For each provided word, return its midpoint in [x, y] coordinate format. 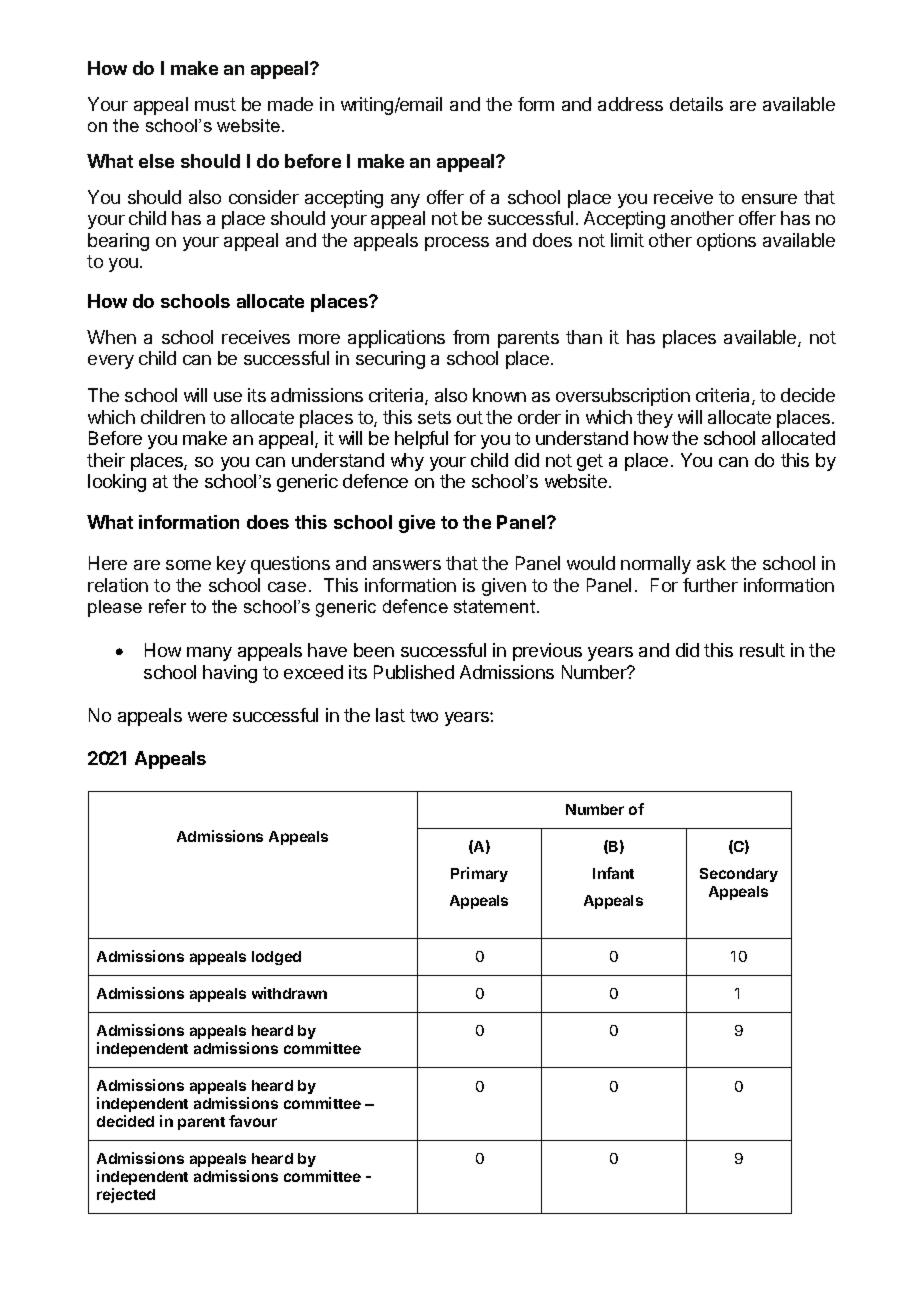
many [209, 654]
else [156, 161]
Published [414, 672]
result [762, 650]
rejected [126, 1195]
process [457, 244]
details [696, 104]
